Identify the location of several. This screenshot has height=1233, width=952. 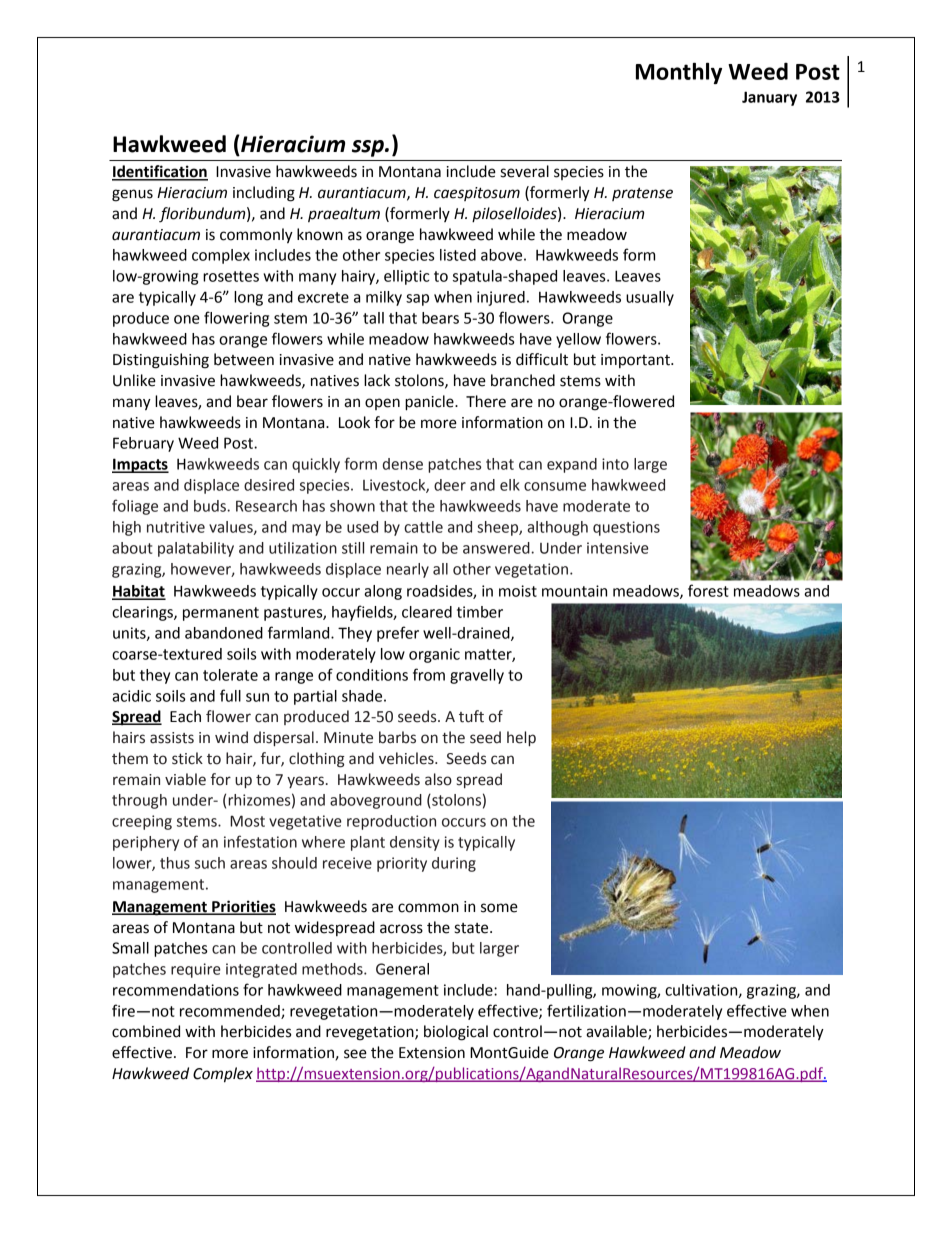
(525, 171).
